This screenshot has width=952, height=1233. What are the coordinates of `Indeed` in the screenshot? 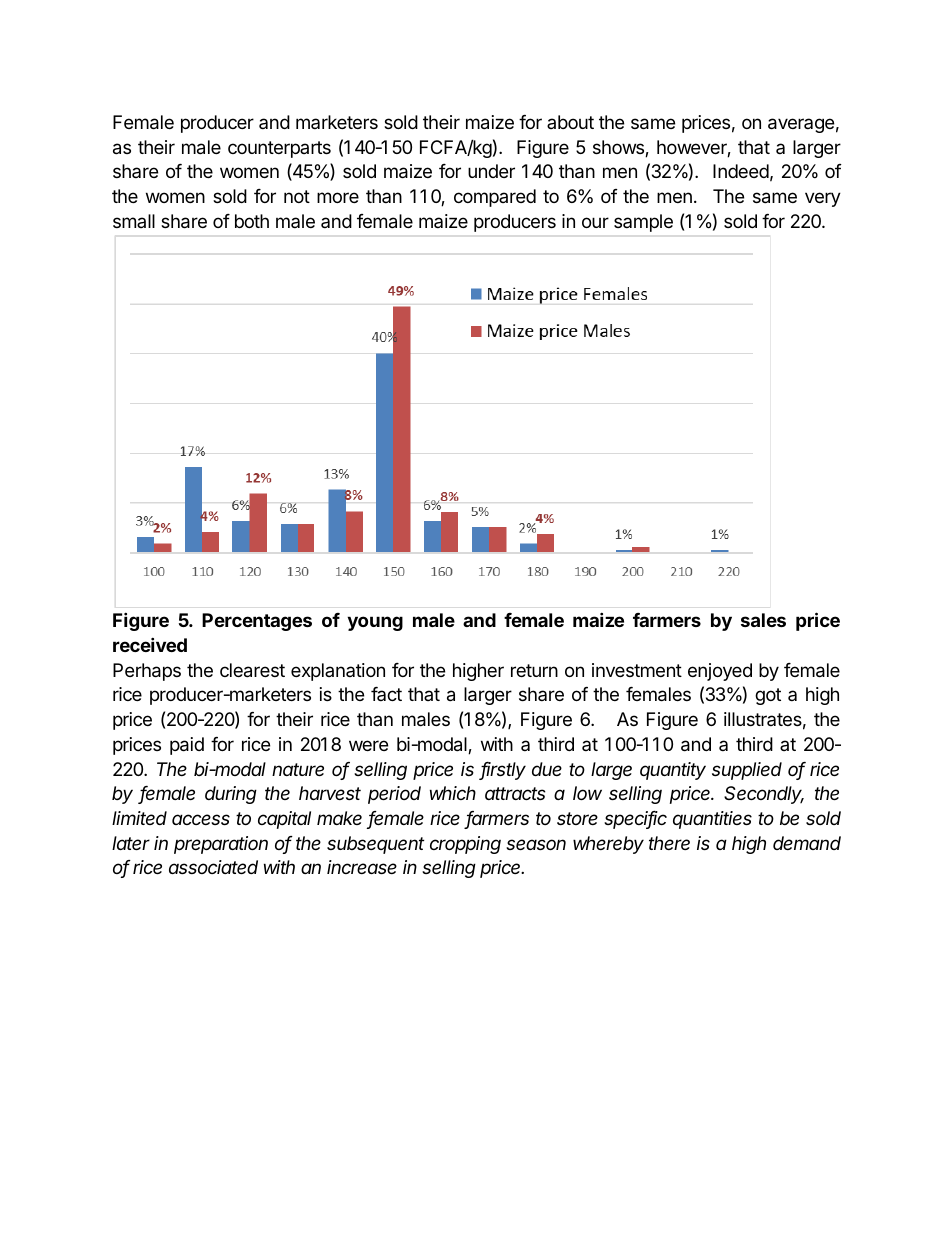 It's located at (741, 171).
